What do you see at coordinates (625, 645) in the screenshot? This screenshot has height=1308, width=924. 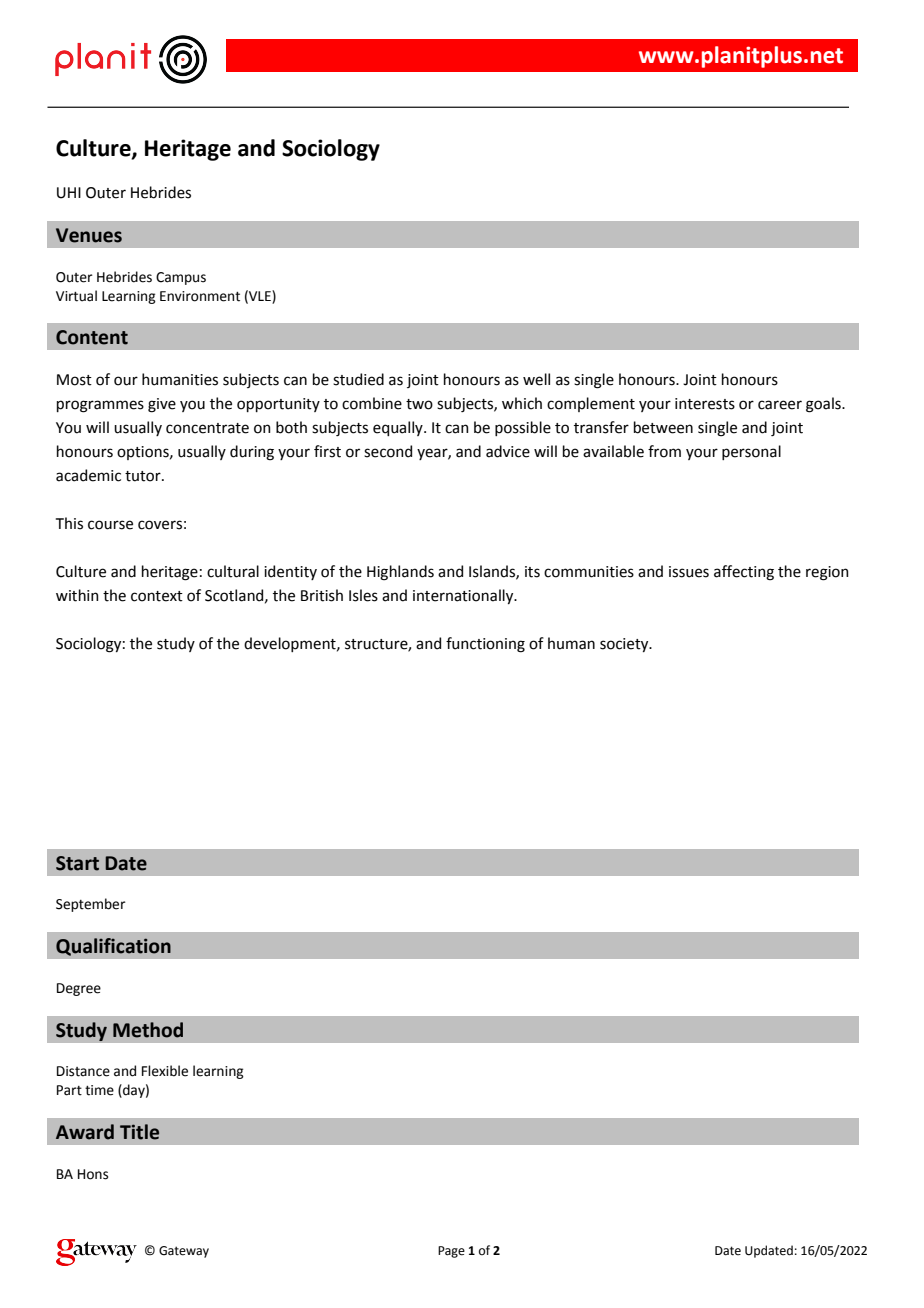 I see `society` at bounding box center [625, 645].
